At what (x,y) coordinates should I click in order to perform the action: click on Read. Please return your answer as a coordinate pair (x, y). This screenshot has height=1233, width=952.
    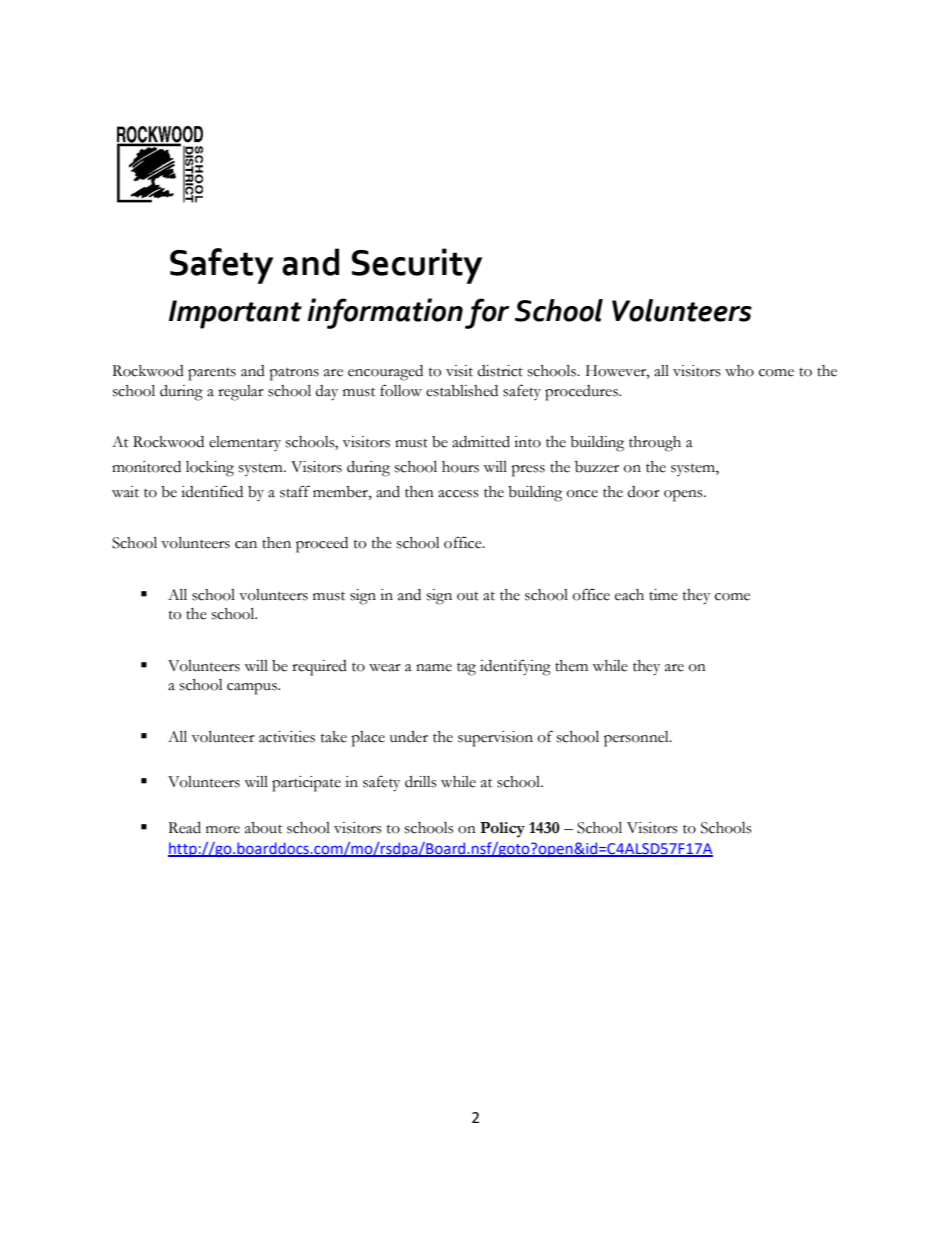
    Looking at the image, I should click on (184, 828).
